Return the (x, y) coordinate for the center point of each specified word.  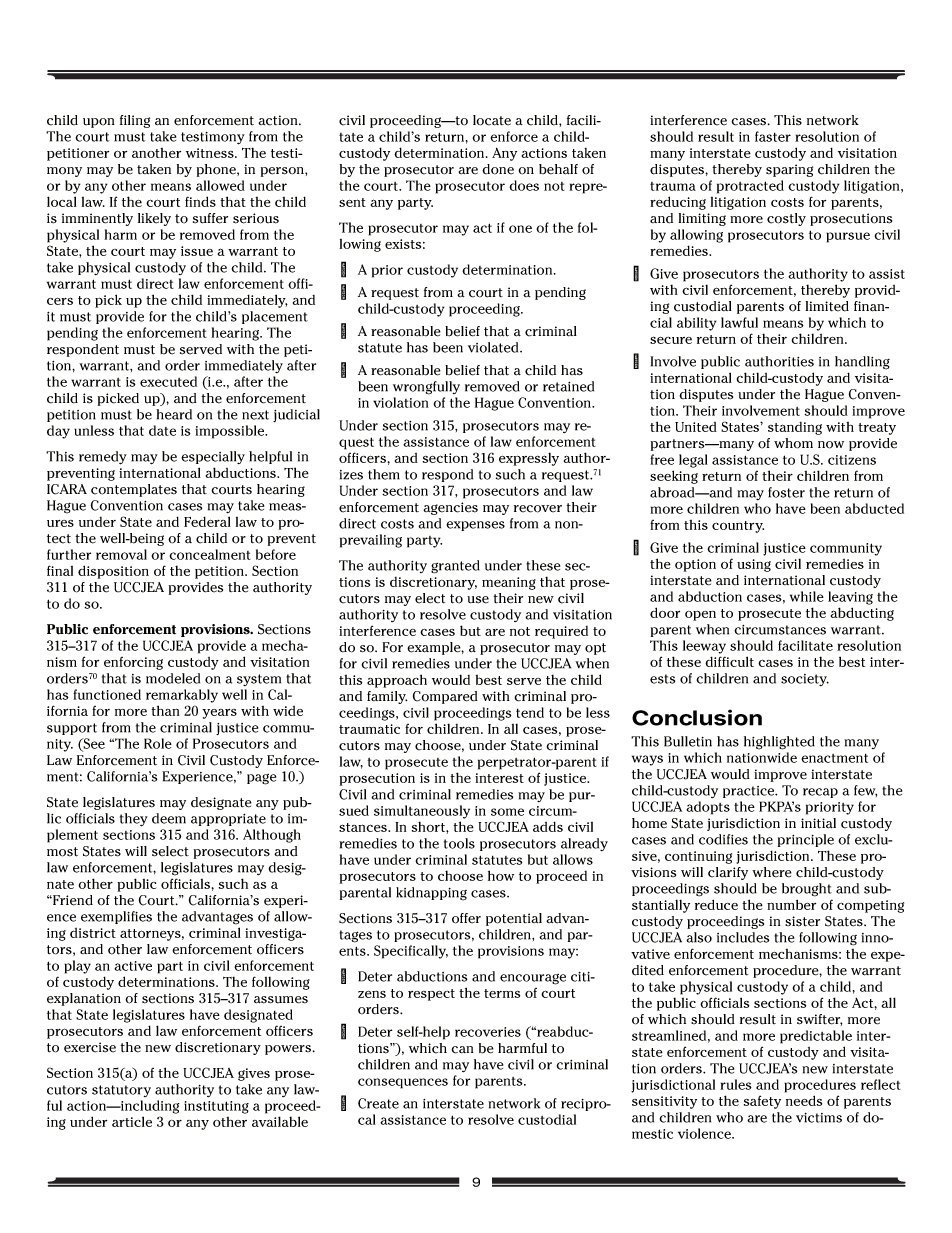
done (498, 169)
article (132, 1121)
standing (795, 428)
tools (459, 843)
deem (169, 818)
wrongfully (426, 388)
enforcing (133, 663)
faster (773, 136)
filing (135, 121)
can (462, 1050)
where (772, 872)
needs (804, 1100)
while (807, 596)
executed (168, 381)
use (478, 600)
